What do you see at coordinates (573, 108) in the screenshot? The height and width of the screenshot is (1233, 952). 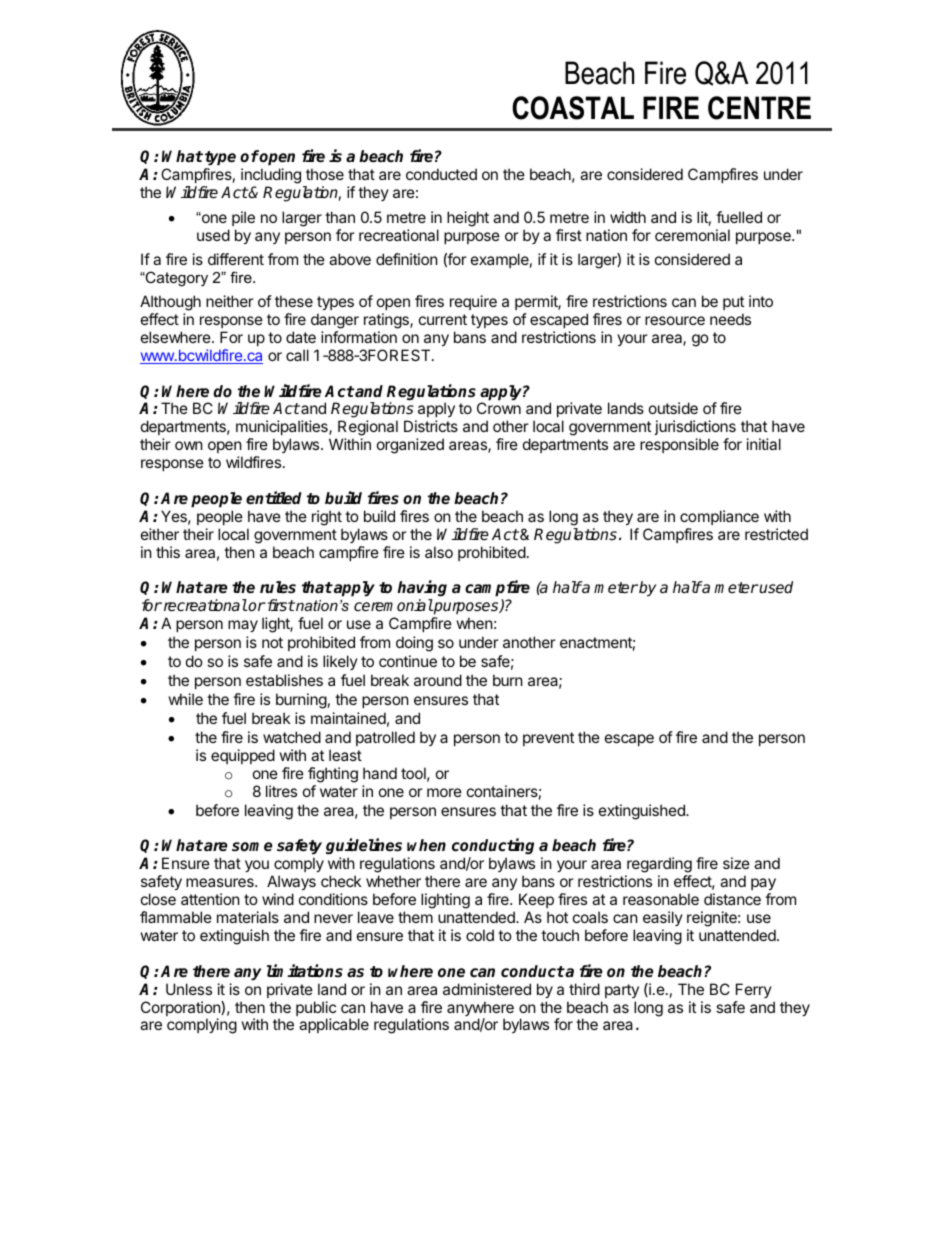 I see `COASTAL` at bounding box center [573, 108].
